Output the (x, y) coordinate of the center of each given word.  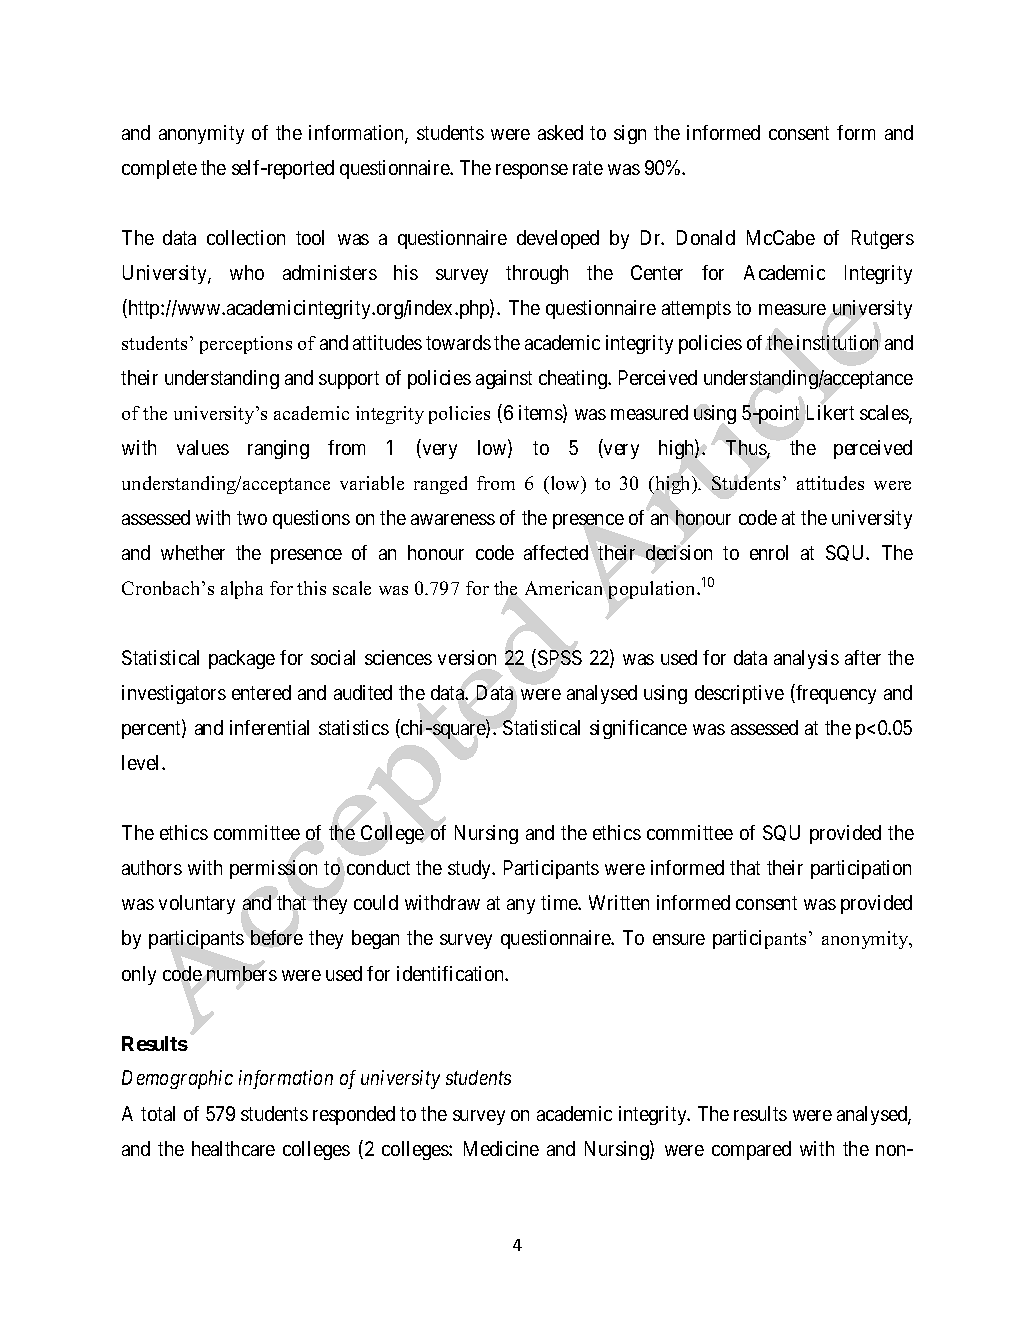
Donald (706, 237)
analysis (806, 659)
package (242, 659)
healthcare (233, 1148)
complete (159, 169)
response (532, 171)
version (467, 657)
